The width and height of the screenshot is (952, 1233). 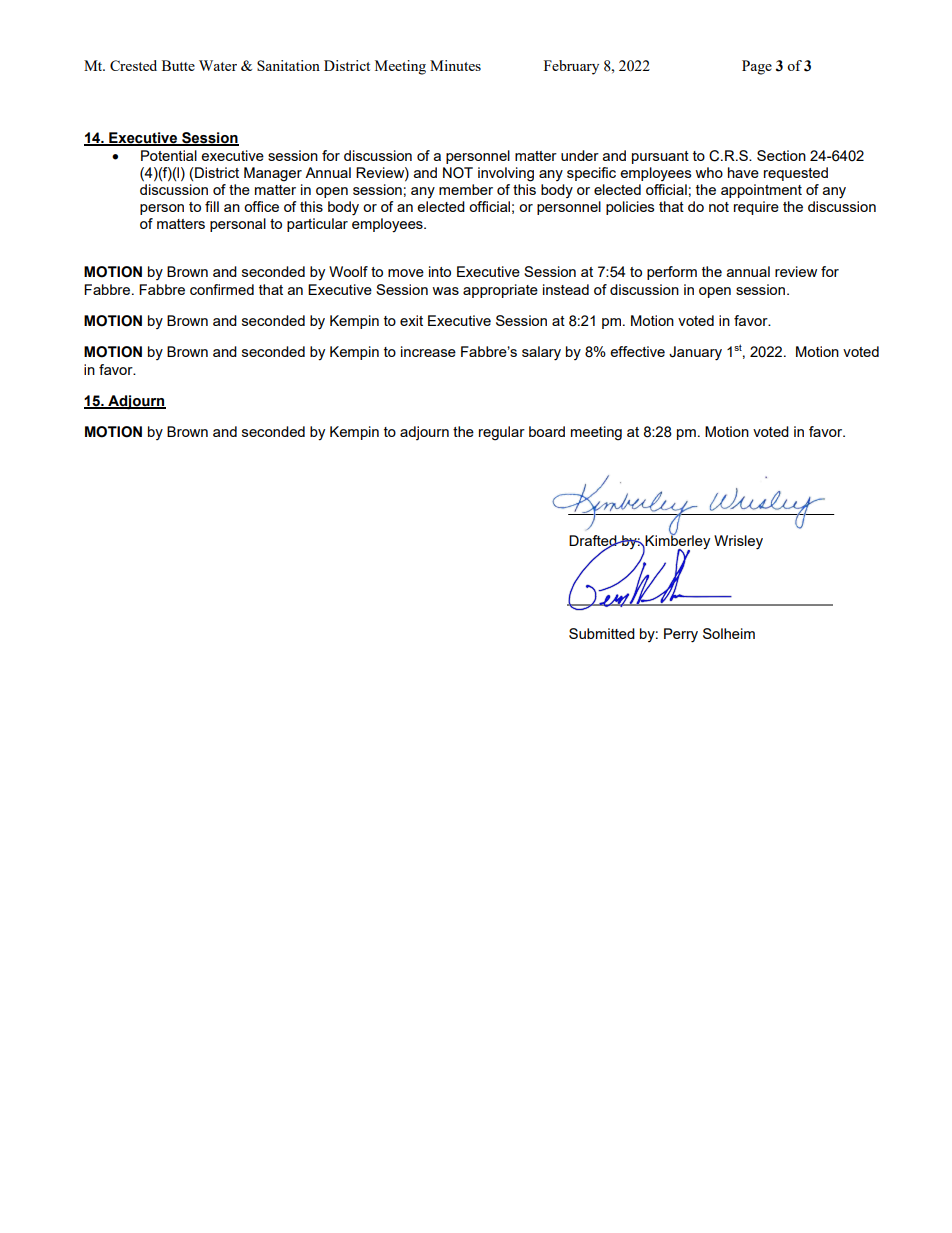 What do you see at coordinates (218, 65) in the screenshot?
I see `Water` at bounding box center [218, 65].
